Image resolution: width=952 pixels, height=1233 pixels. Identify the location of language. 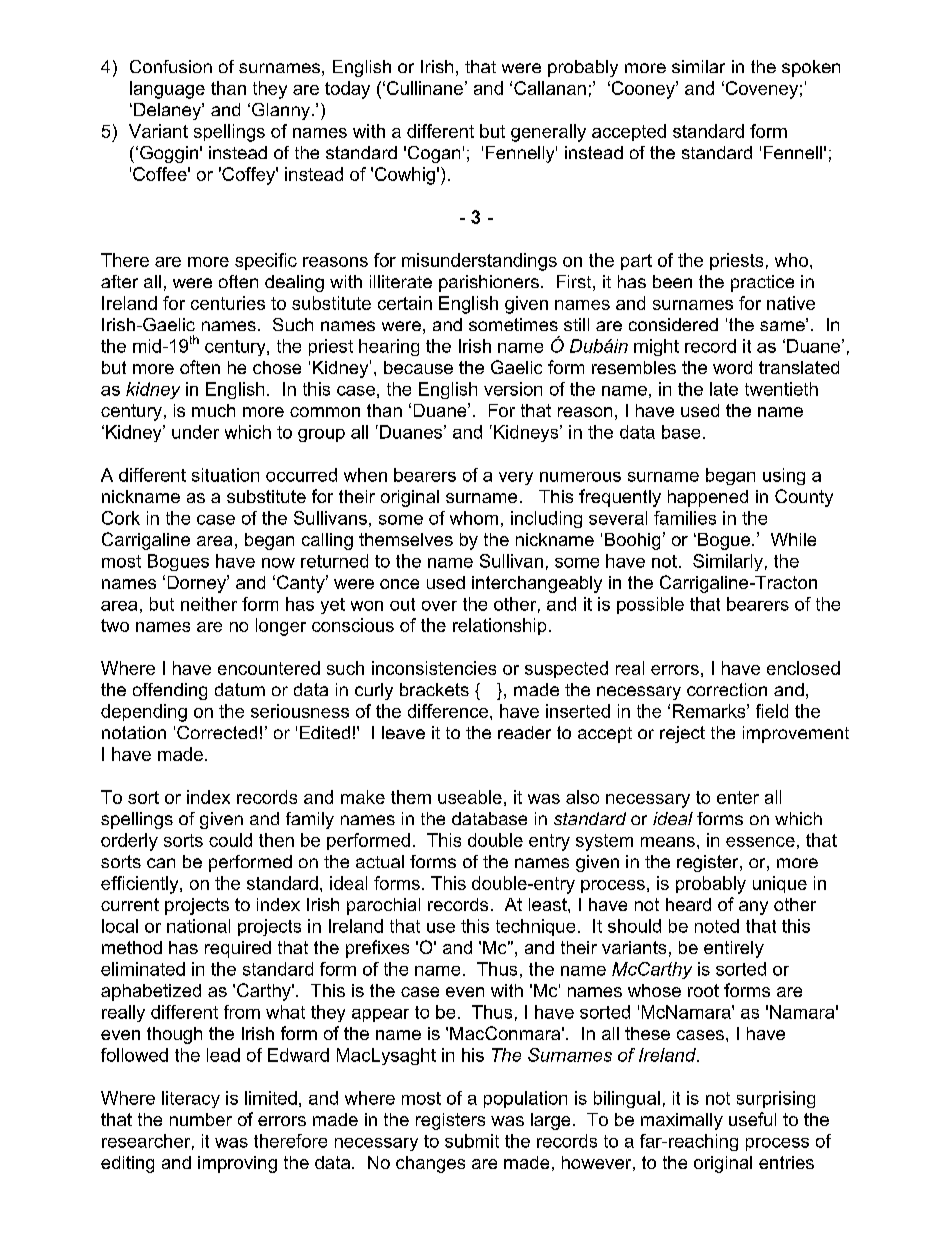
(167, 90).
